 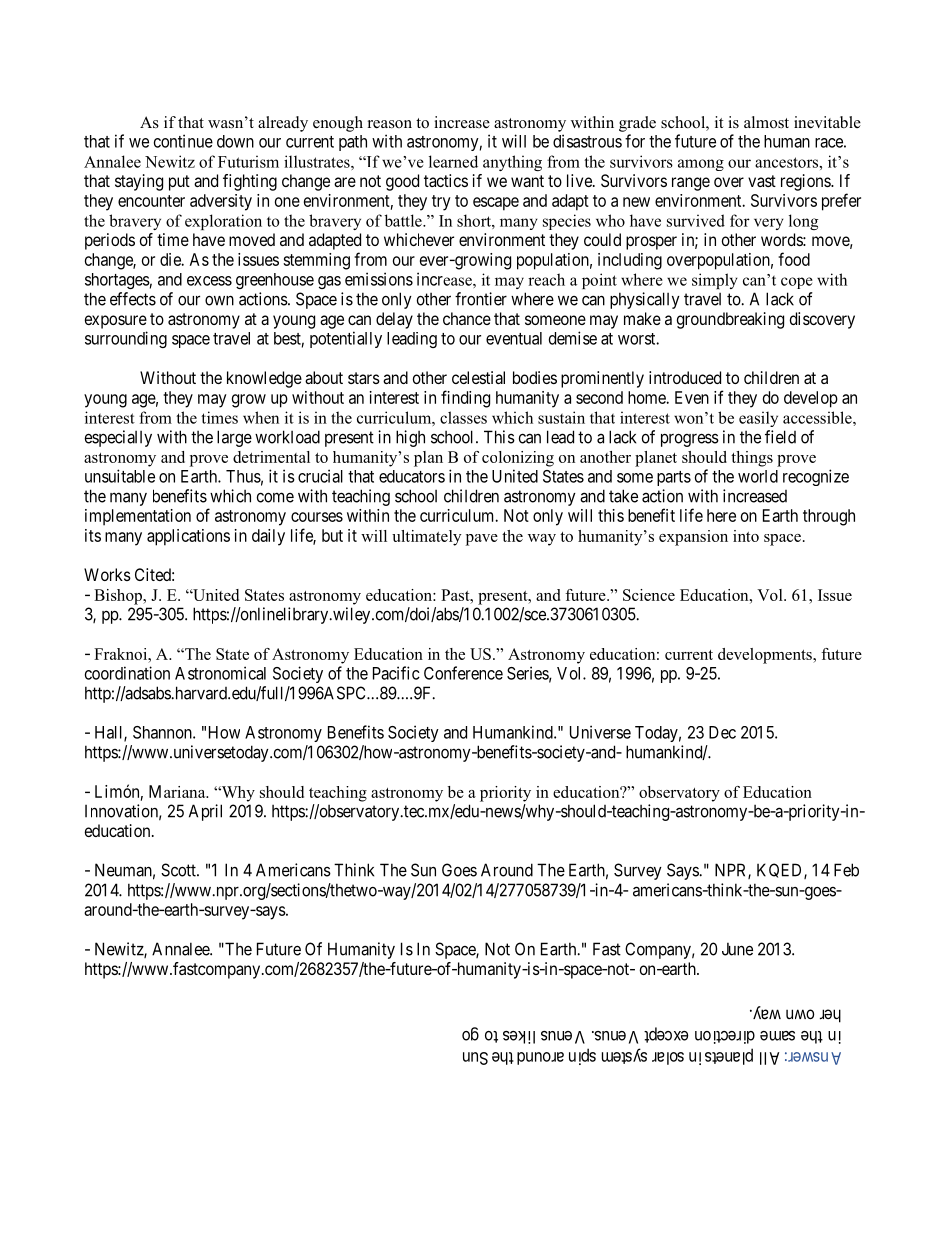 I want to click on learned, so click(x=453, y=161).
